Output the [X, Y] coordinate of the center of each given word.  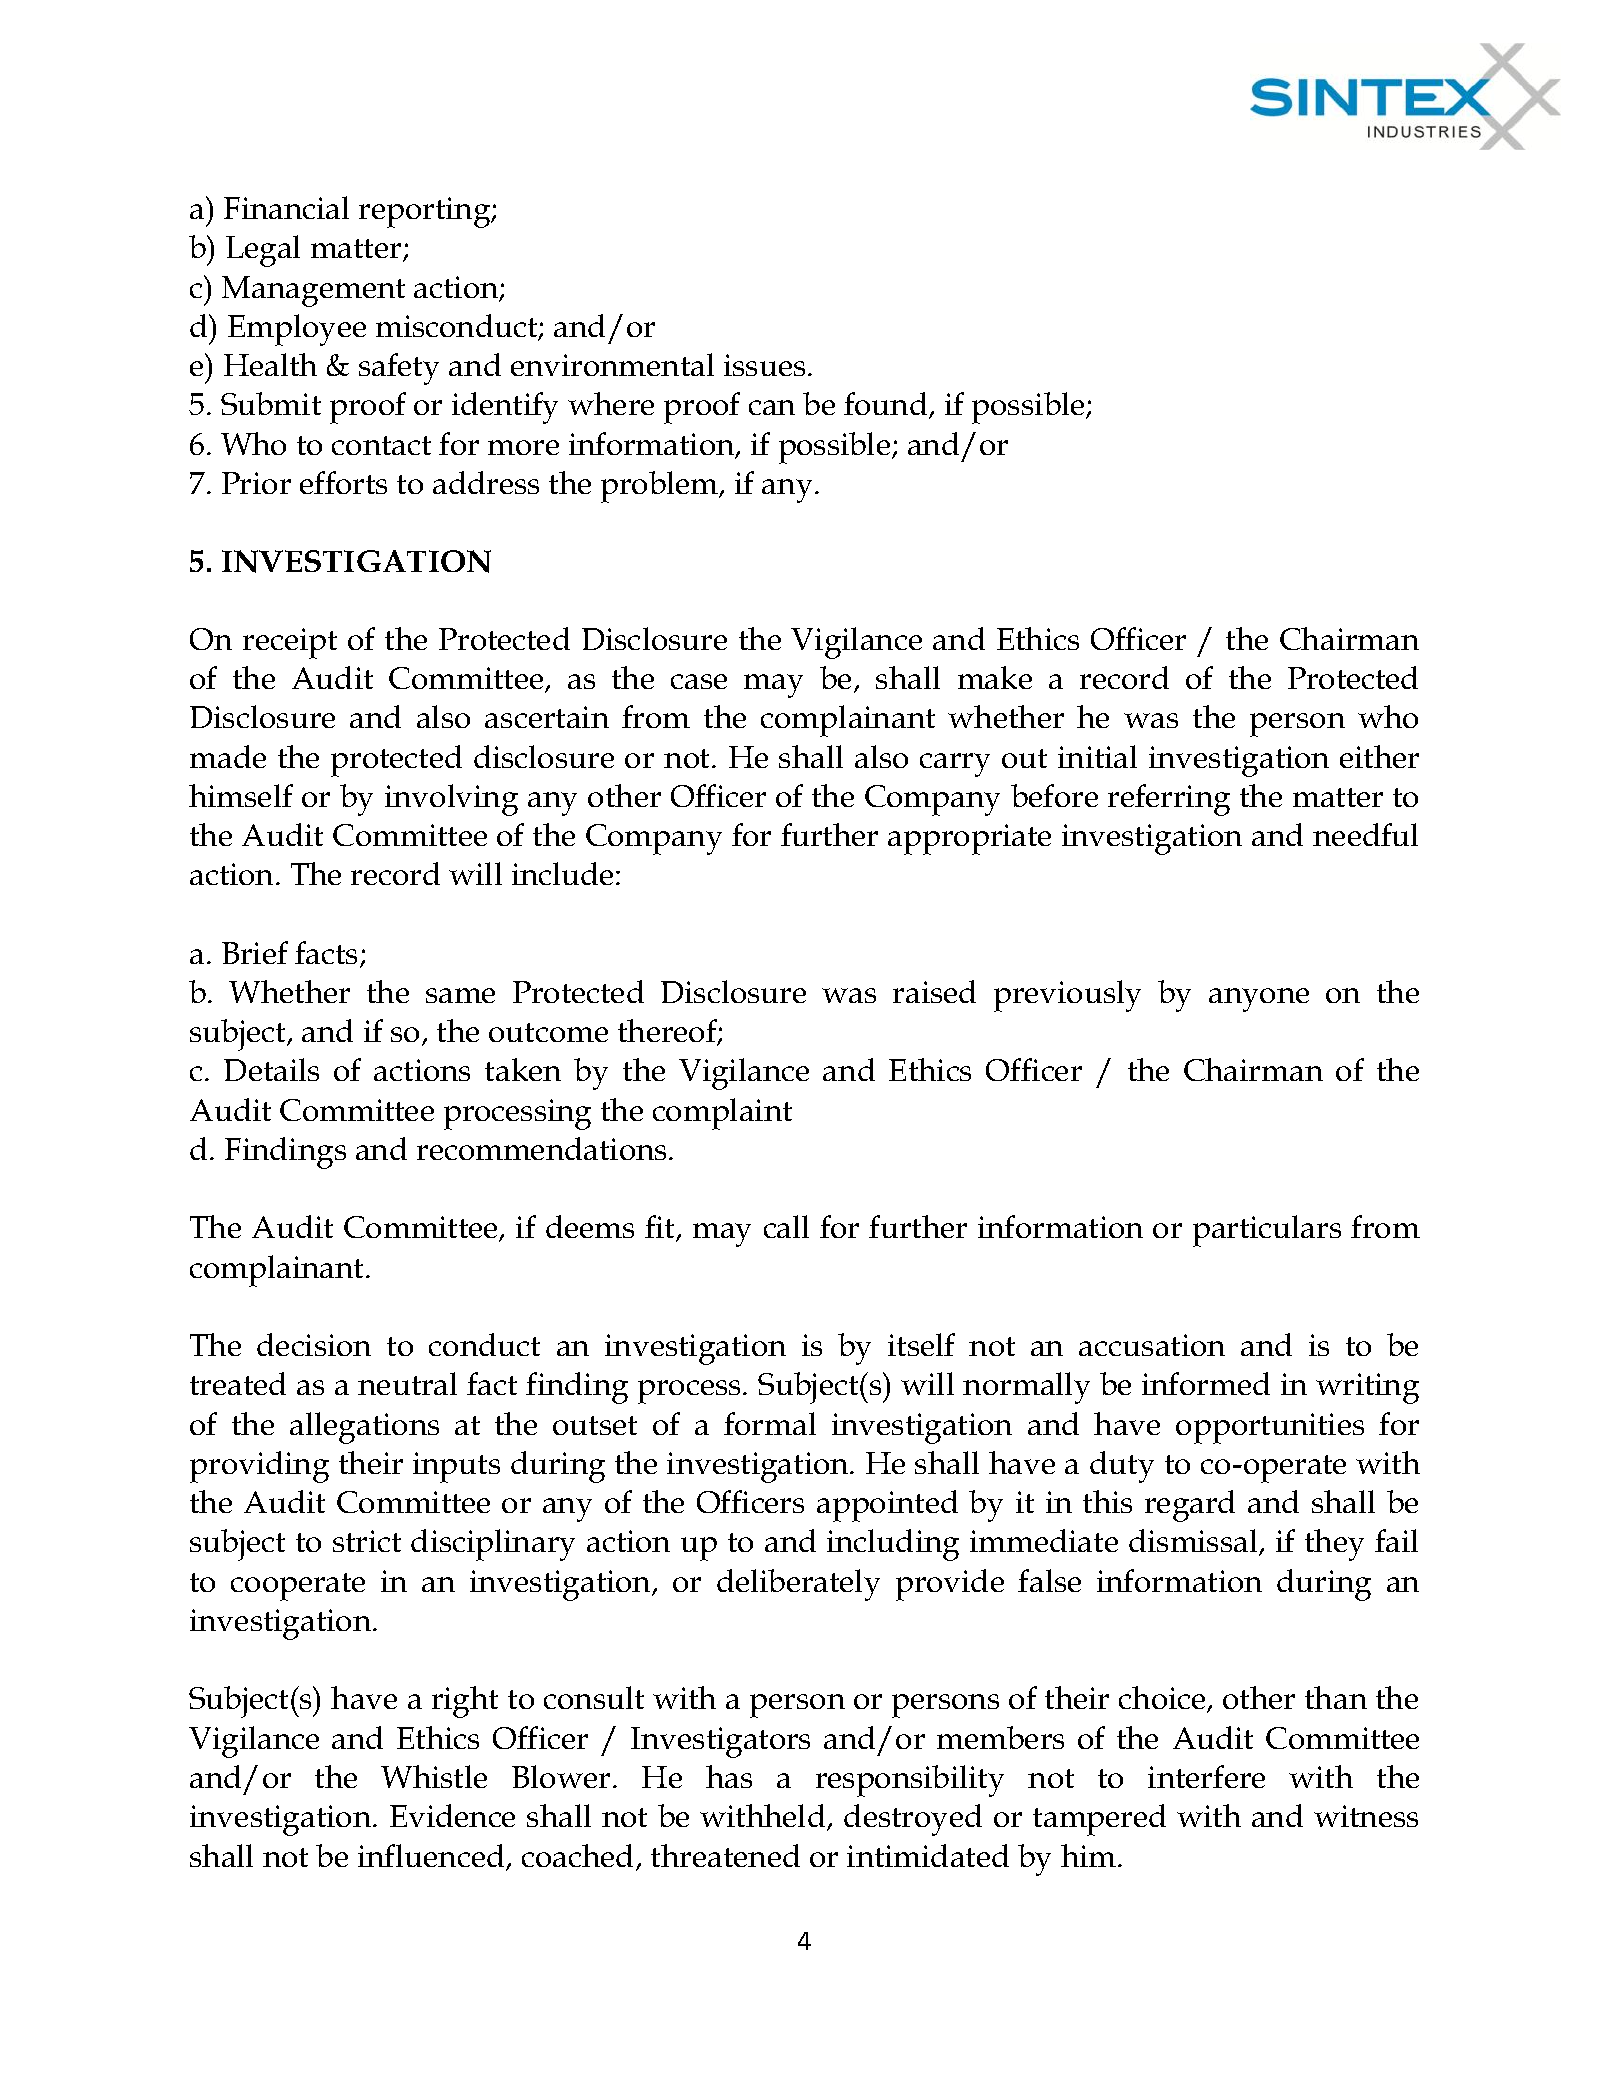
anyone [1259, 1000]
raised [934, 991]
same [460, 995]
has [729, 1776]
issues [764, 365]
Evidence [452, 1815]
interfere [1206, 1776]
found [887, 405]
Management [313, 291]
